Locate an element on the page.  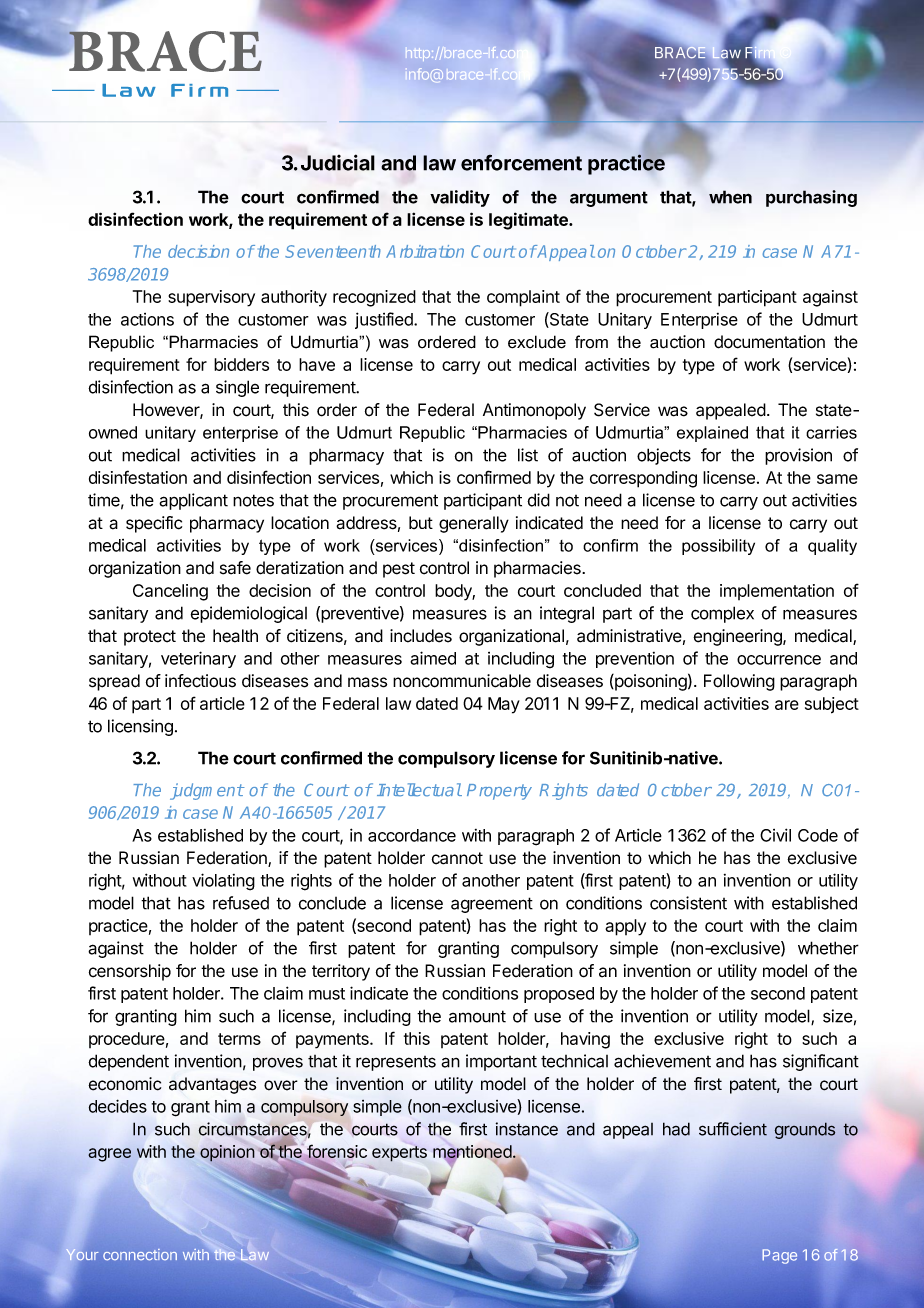
list is located at coordinates (528, 455).
